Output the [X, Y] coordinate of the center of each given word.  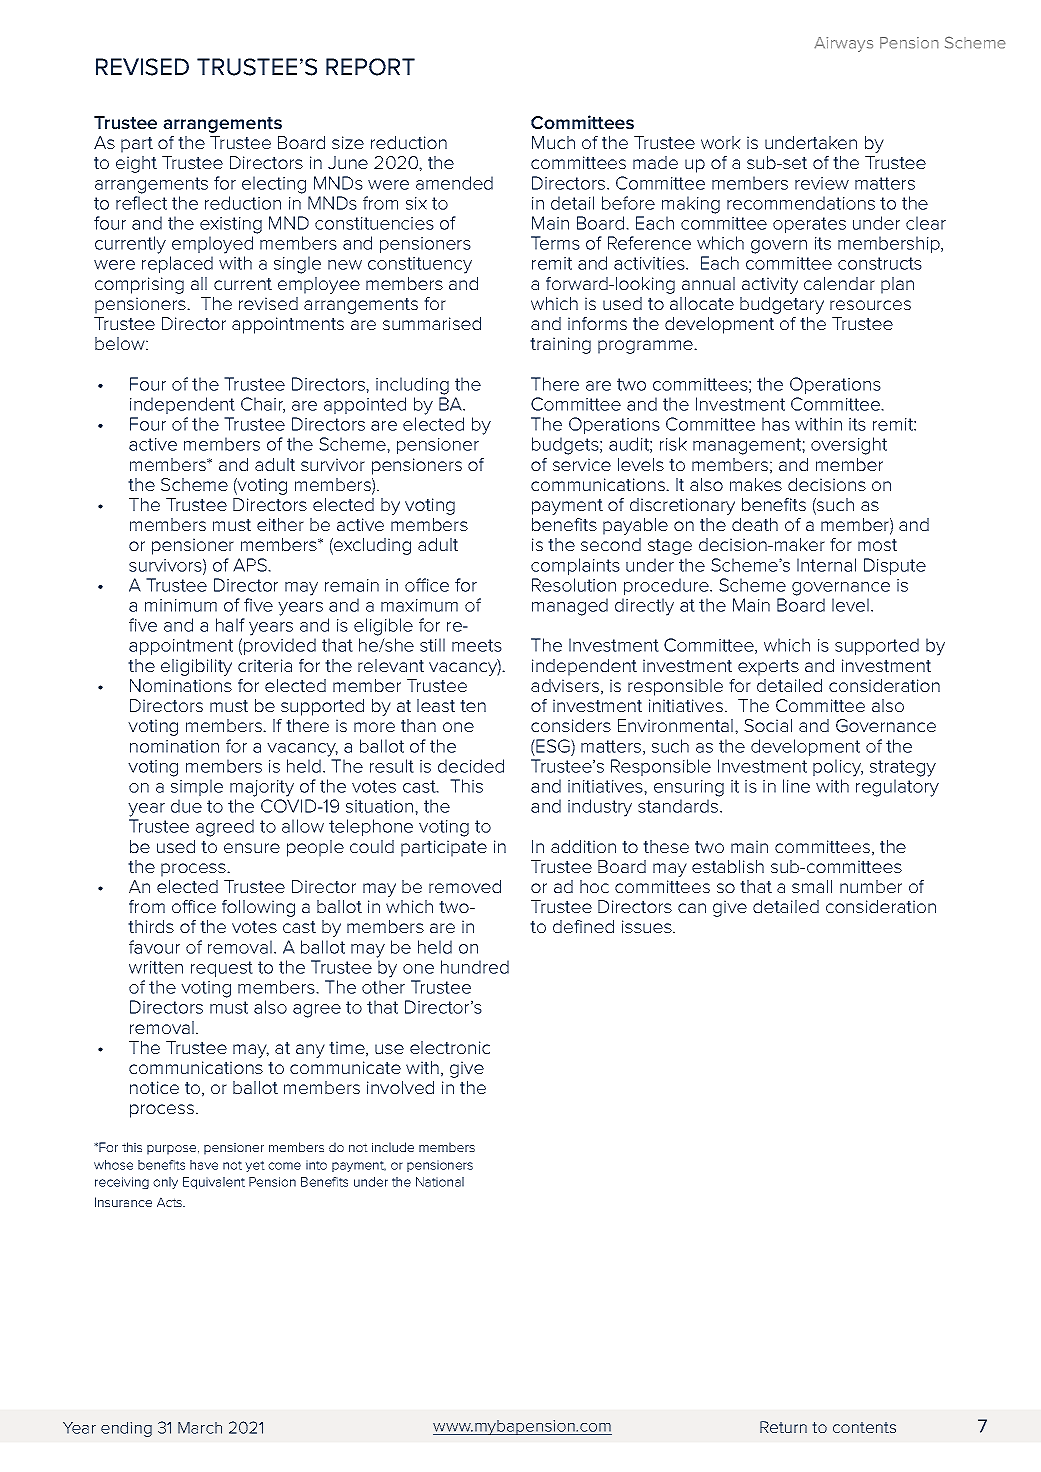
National [440, 1182]
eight [136, 164]
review [822, 183]
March [200, 1428]
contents [864, 1427]
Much [553, 142]
